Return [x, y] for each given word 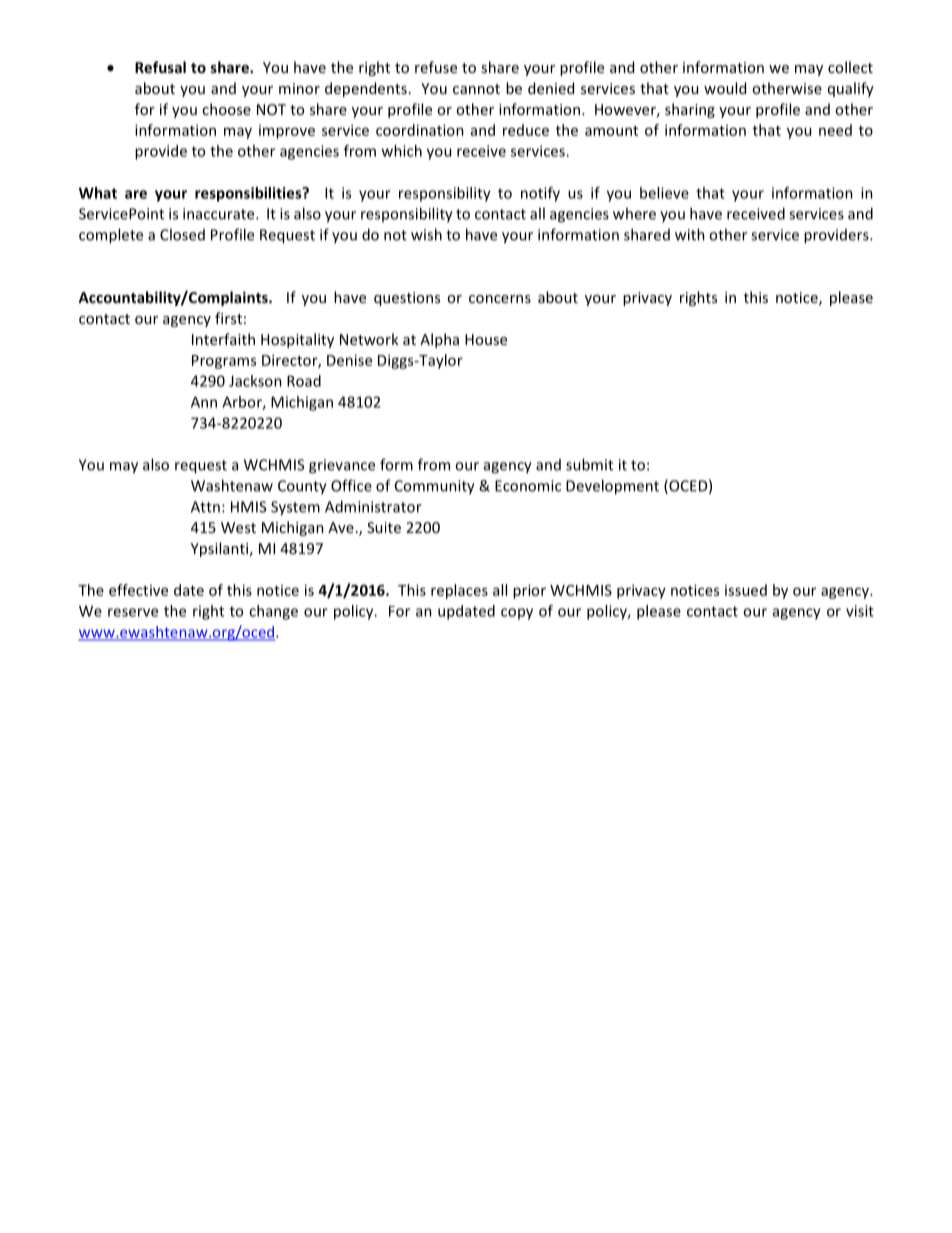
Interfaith [223, 339]
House [486, 339]
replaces [459, 591]
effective [138, 590]
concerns [500, 299]
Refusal [160, 67]
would [725, 88]
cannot [476, 89]
